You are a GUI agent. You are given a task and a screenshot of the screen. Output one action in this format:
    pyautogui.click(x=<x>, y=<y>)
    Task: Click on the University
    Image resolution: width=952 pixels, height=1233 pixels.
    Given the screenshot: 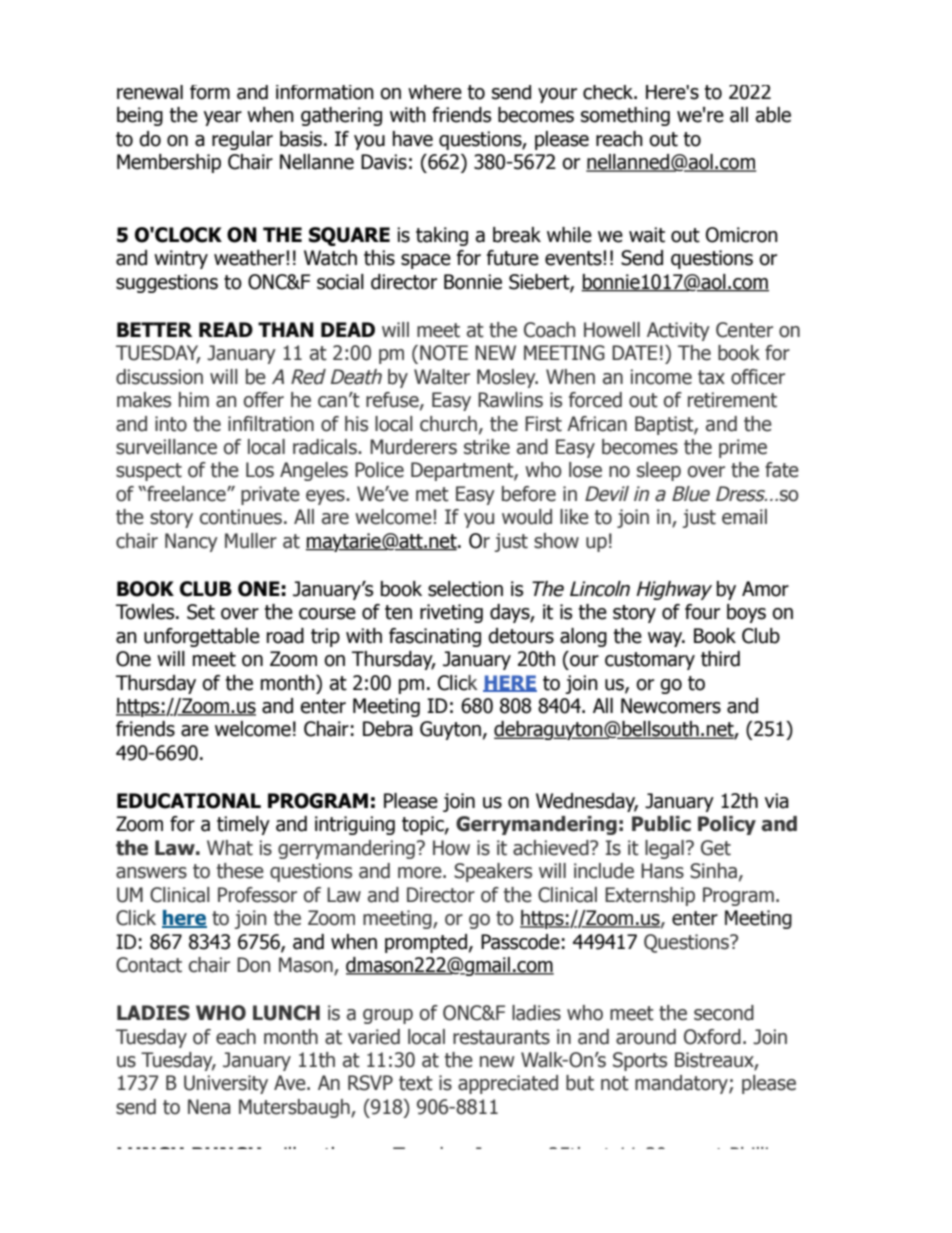 What is the action you would take?
    pyautogui.click(x=226, y=1084)
